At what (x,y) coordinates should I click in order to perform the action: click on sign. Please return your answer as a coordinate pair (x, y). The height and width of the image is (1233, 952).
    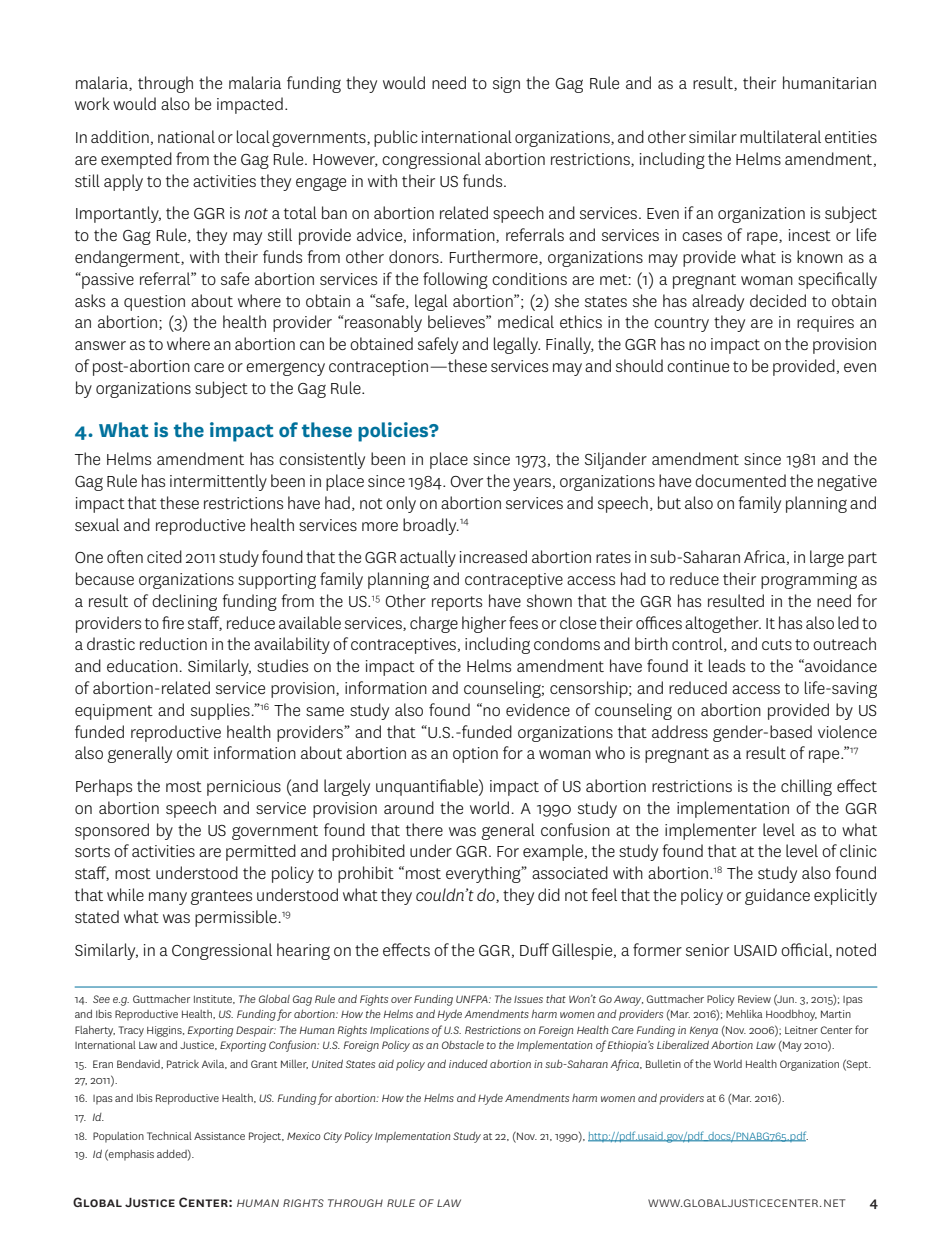
    Looking at the image, I should click on (506, 85).
